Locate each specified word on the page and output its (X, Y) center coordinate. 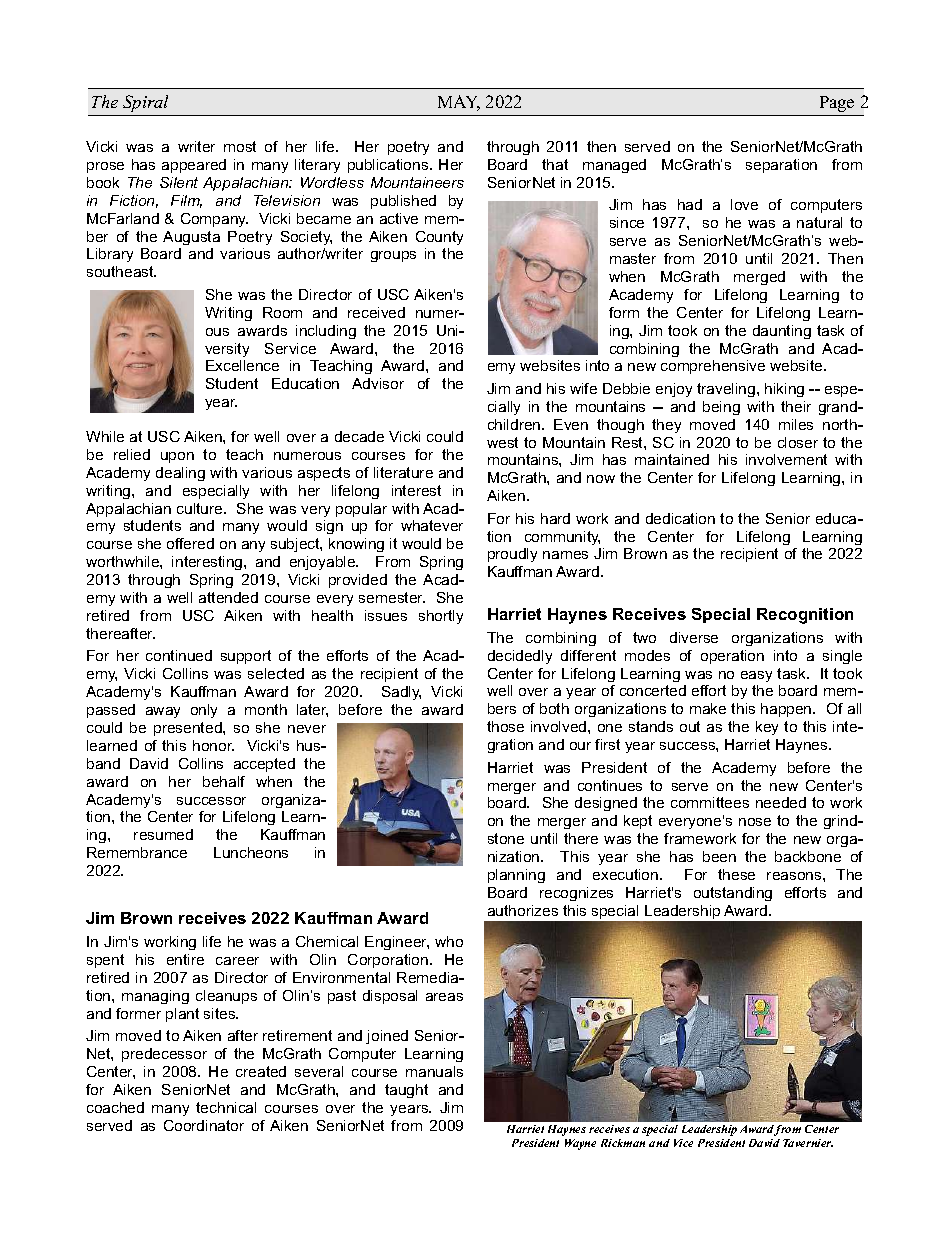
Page (837, 104)
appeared (194, 166)
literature (403, 472)
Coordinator (204, 1125)
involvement (786, 459)
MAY (459, 103)
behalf (224, 781)
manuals (434, 1071)
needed (781, 802)
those (505, 726)
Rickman (623, 1143)
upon (177, 457)
